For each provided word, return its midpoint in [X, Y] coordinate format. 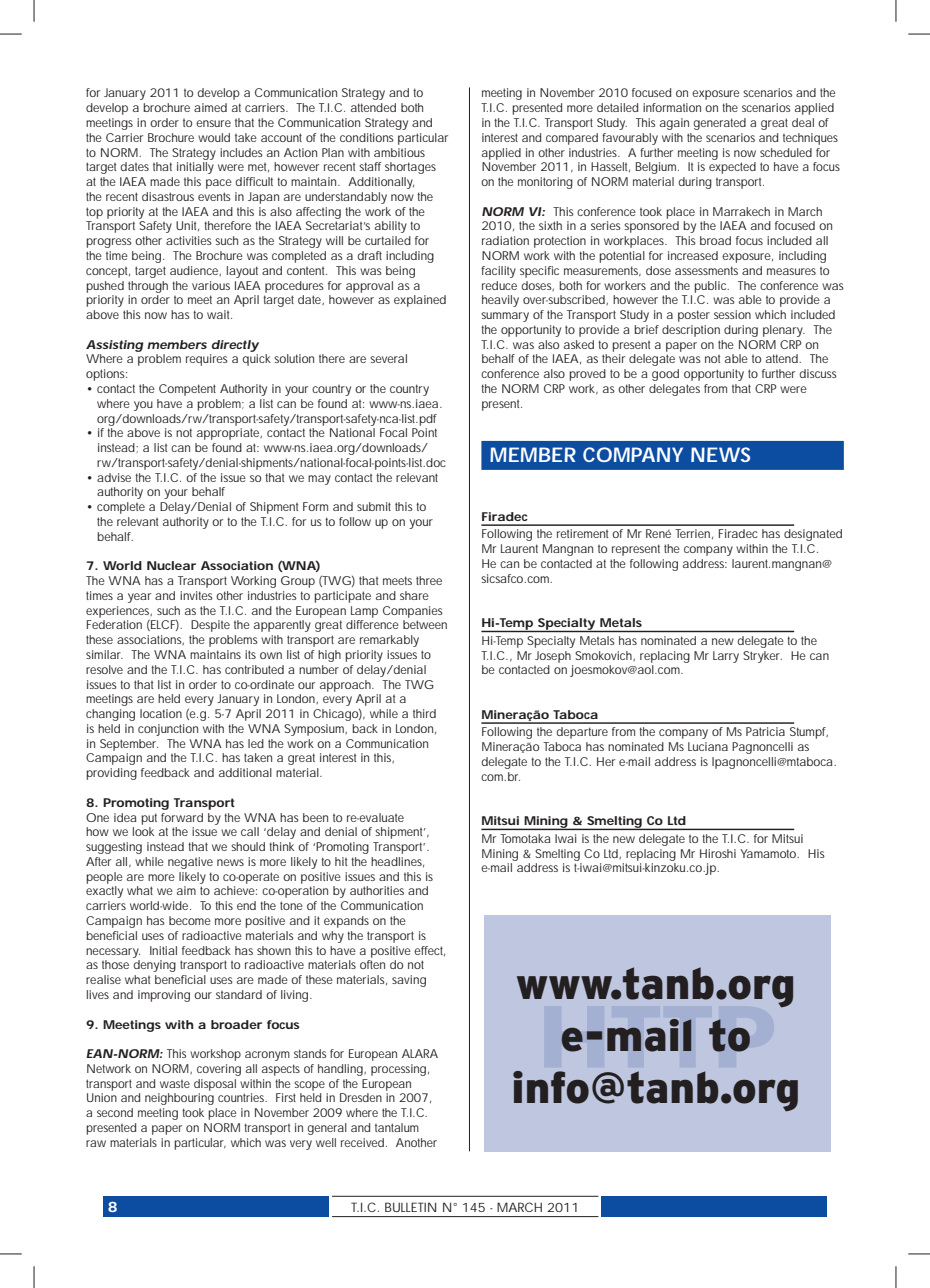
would [214, 137]
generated [720, 124]
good [665, 375]
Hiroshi [718, 853]
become [190, 920]
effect [429, 951]
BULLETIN [410, 1207]
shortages [410, 168]
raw [96, 1143]
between [425, 624]
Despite [210, 626]
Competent [187, 390]
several [388, 358]
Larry [726, 657]
